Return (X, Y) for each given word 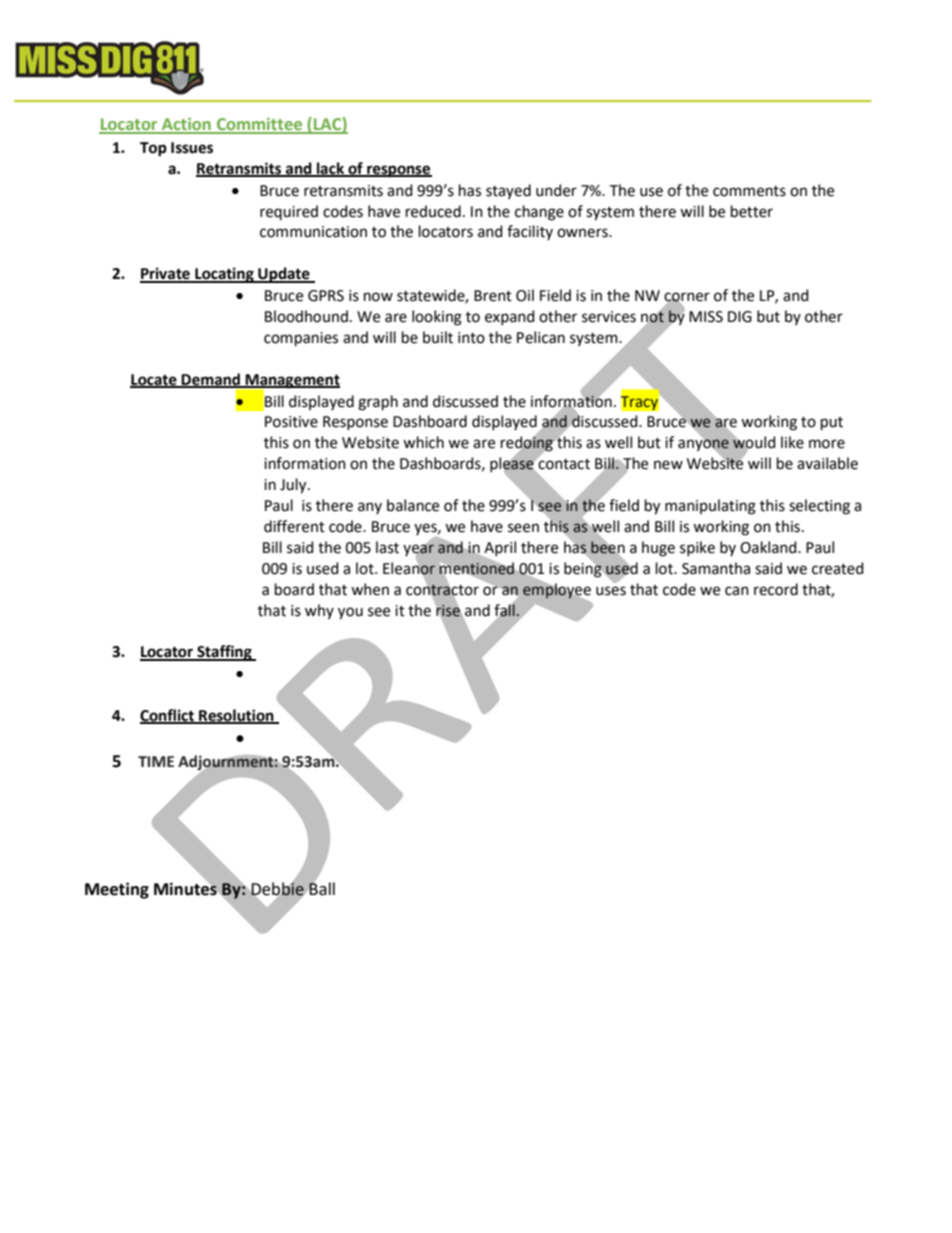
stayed (508, 191)
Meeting (117, 890)
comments (749, 191)
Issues (192, 148)
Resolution (236, 716)
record (776, 589)
